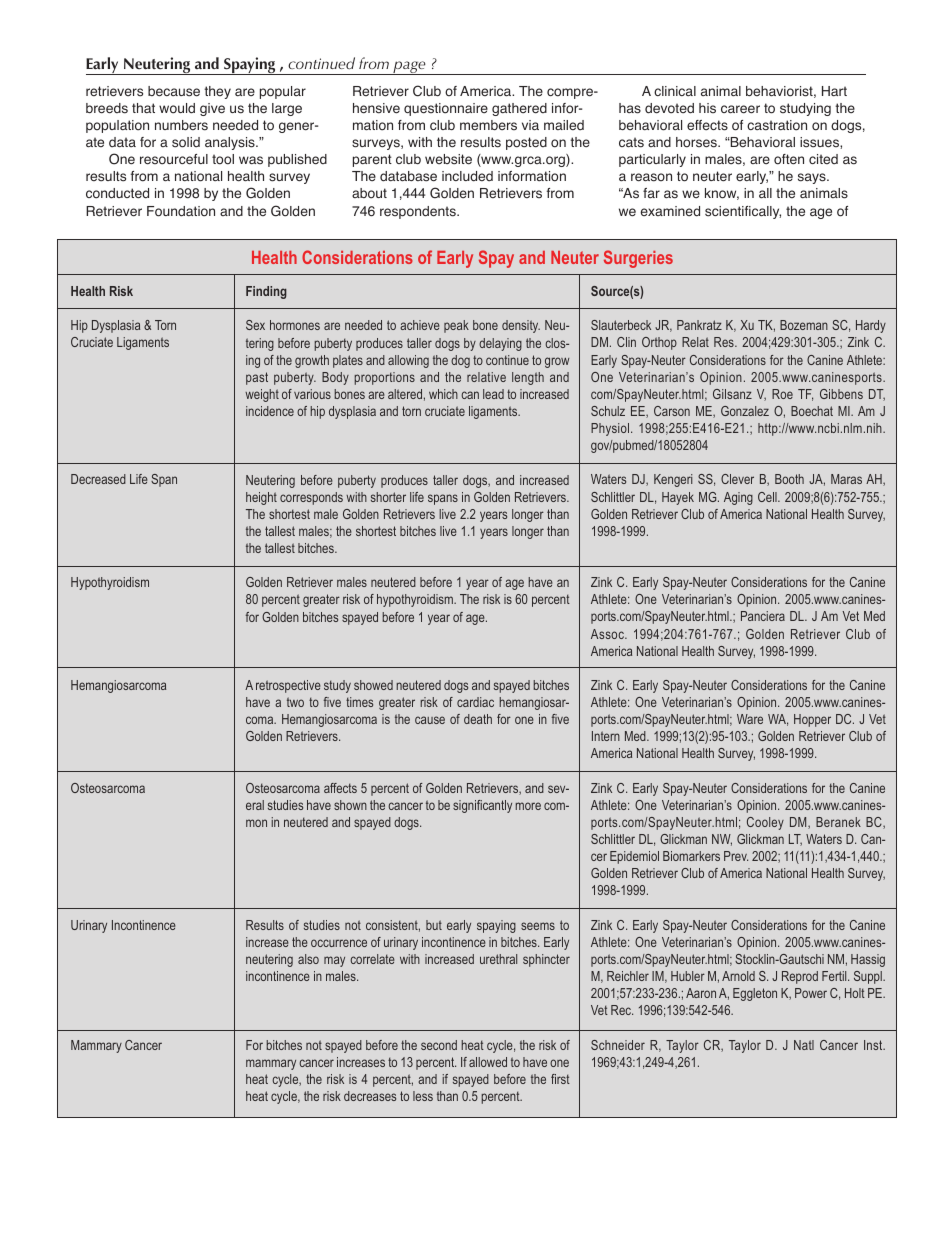 This screenshot has height=1233, width=952. Describe the element at coordinates (255, 325) in the screenshot. I see `Sex` at that location.
